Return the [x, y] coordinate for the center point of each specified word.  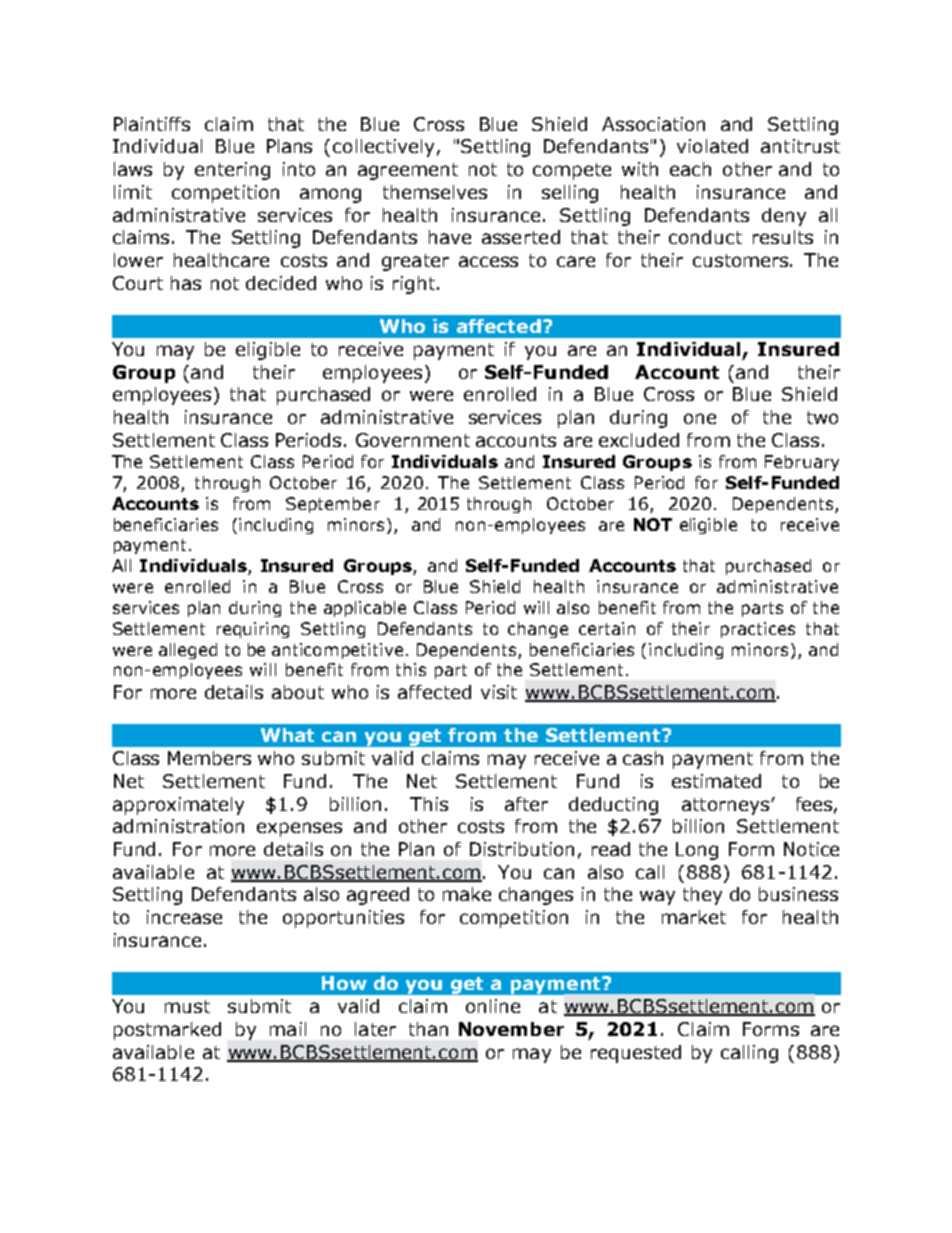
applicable [365, 609]
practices [758, 630]
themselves [435, 192]
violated [712, 146]
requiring [253, 630]
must [187, 1006]
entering [232, 171]
